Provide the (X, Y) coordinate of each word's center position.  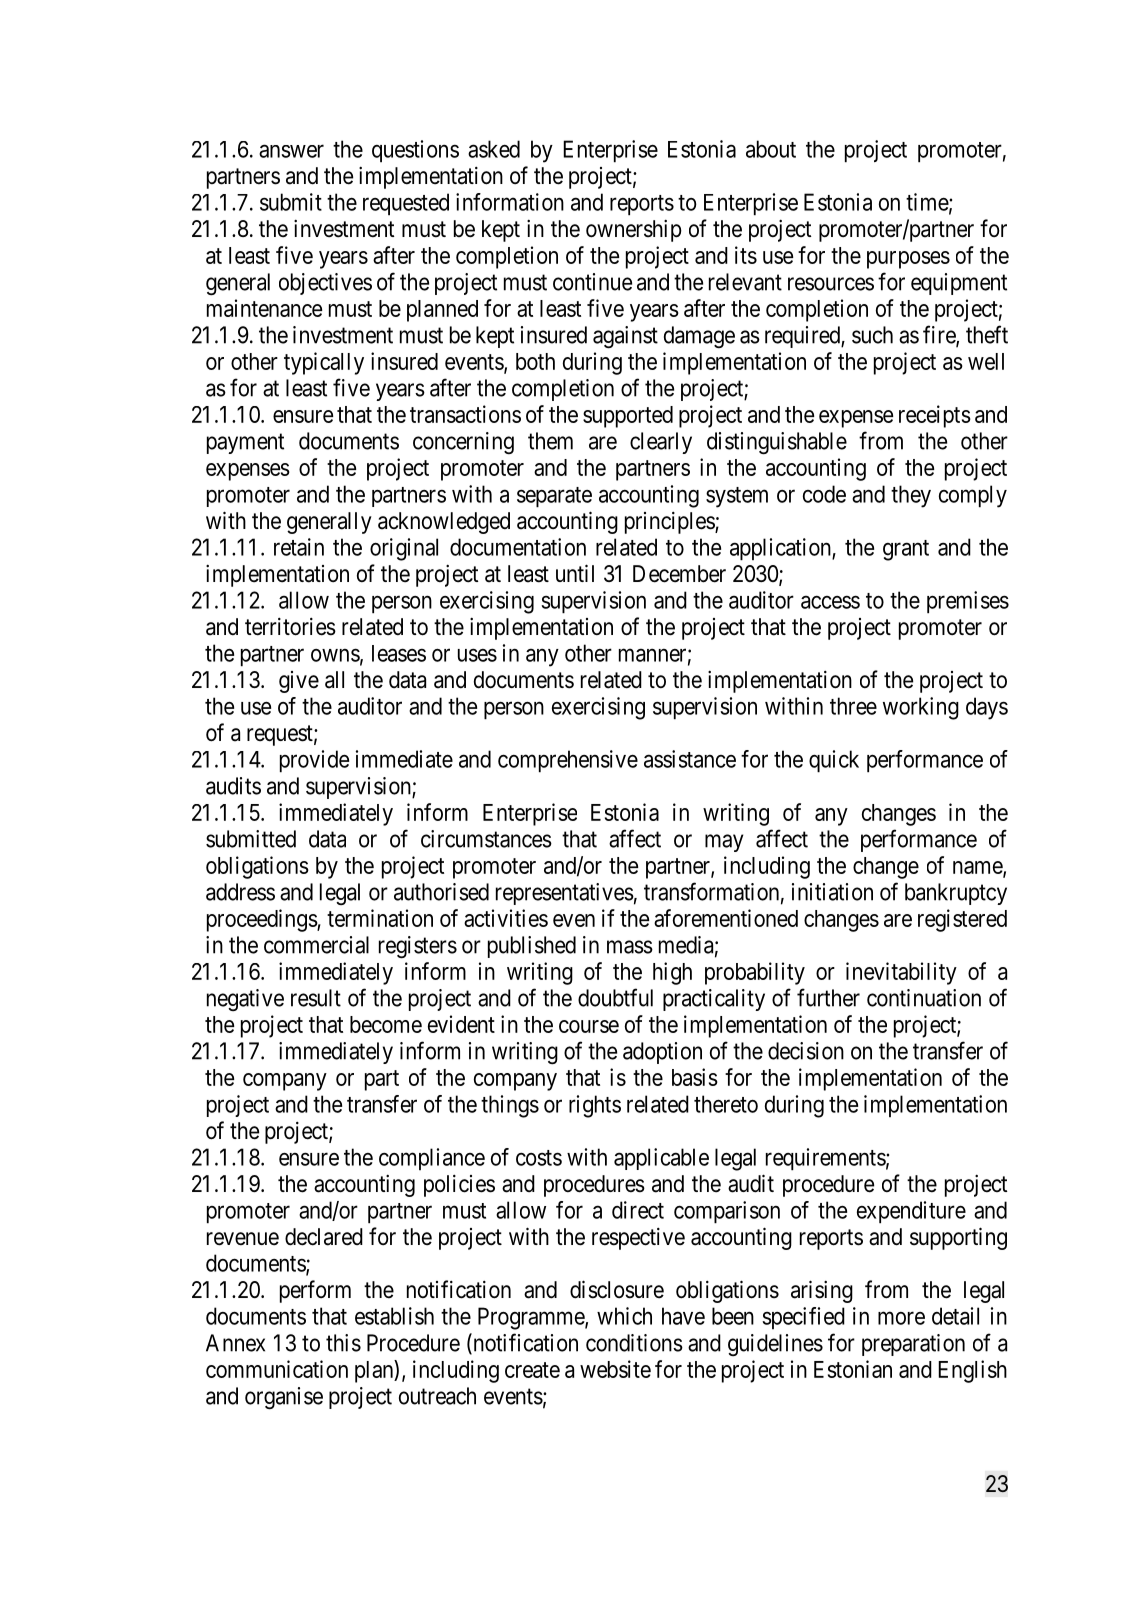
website (615, 1369)
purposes (908, 260)
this (343, 1343)
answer (291, 151)
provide (314, 761)
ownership (634, 230)
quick (834, 761)
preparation (913, 1345)
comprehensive (568, 761)
